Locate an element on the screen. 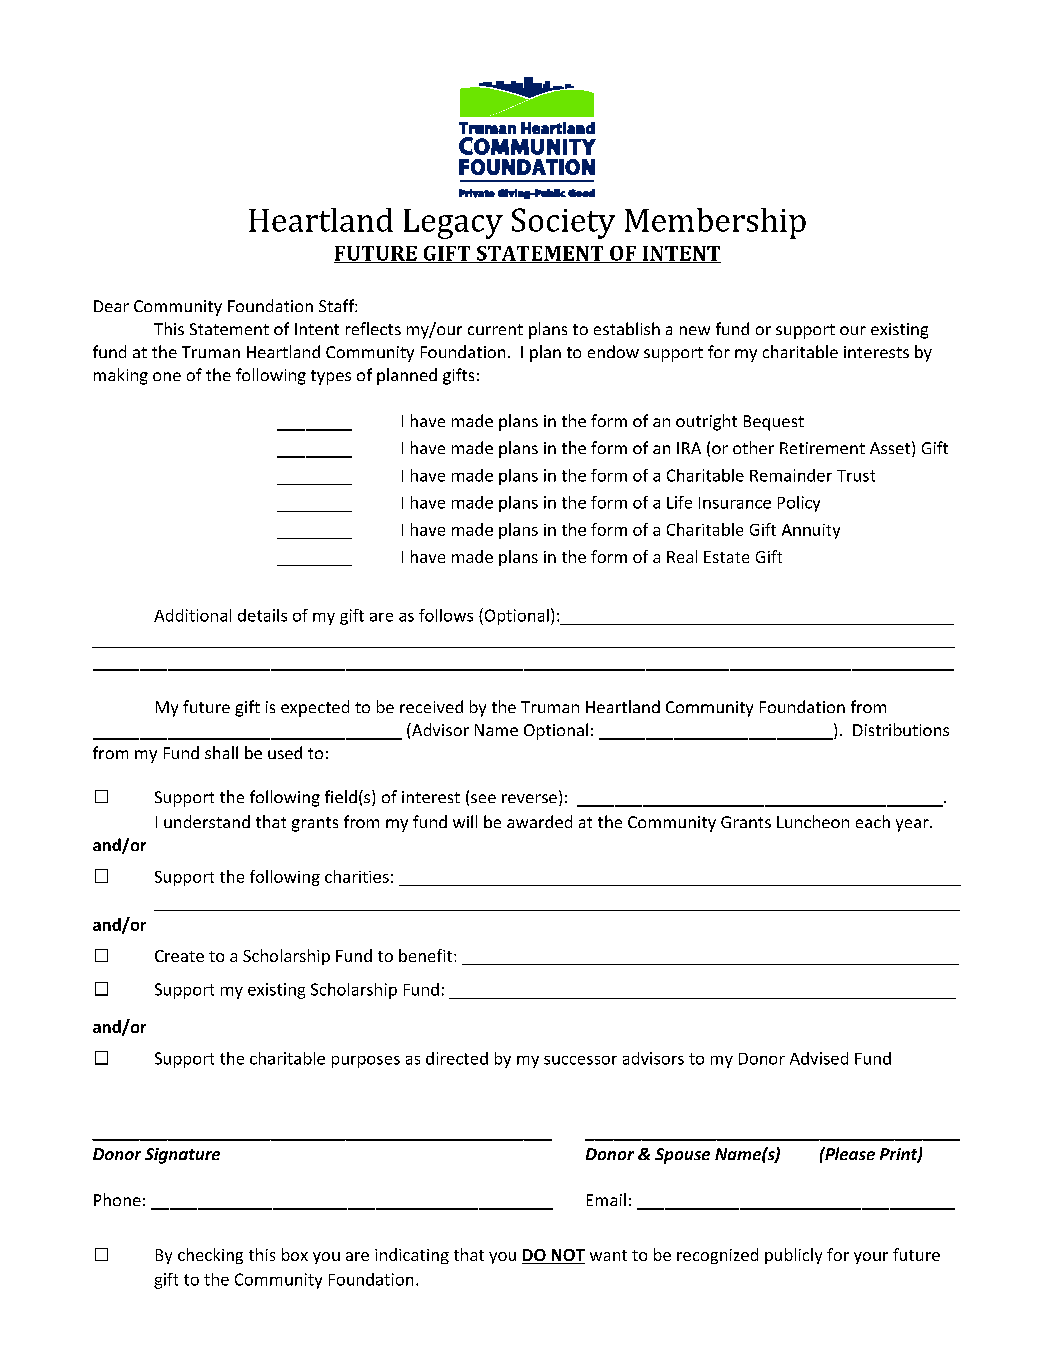 The height and width of the screenshot is (1355, 1047). shall is located at coordinates (221, 752).
